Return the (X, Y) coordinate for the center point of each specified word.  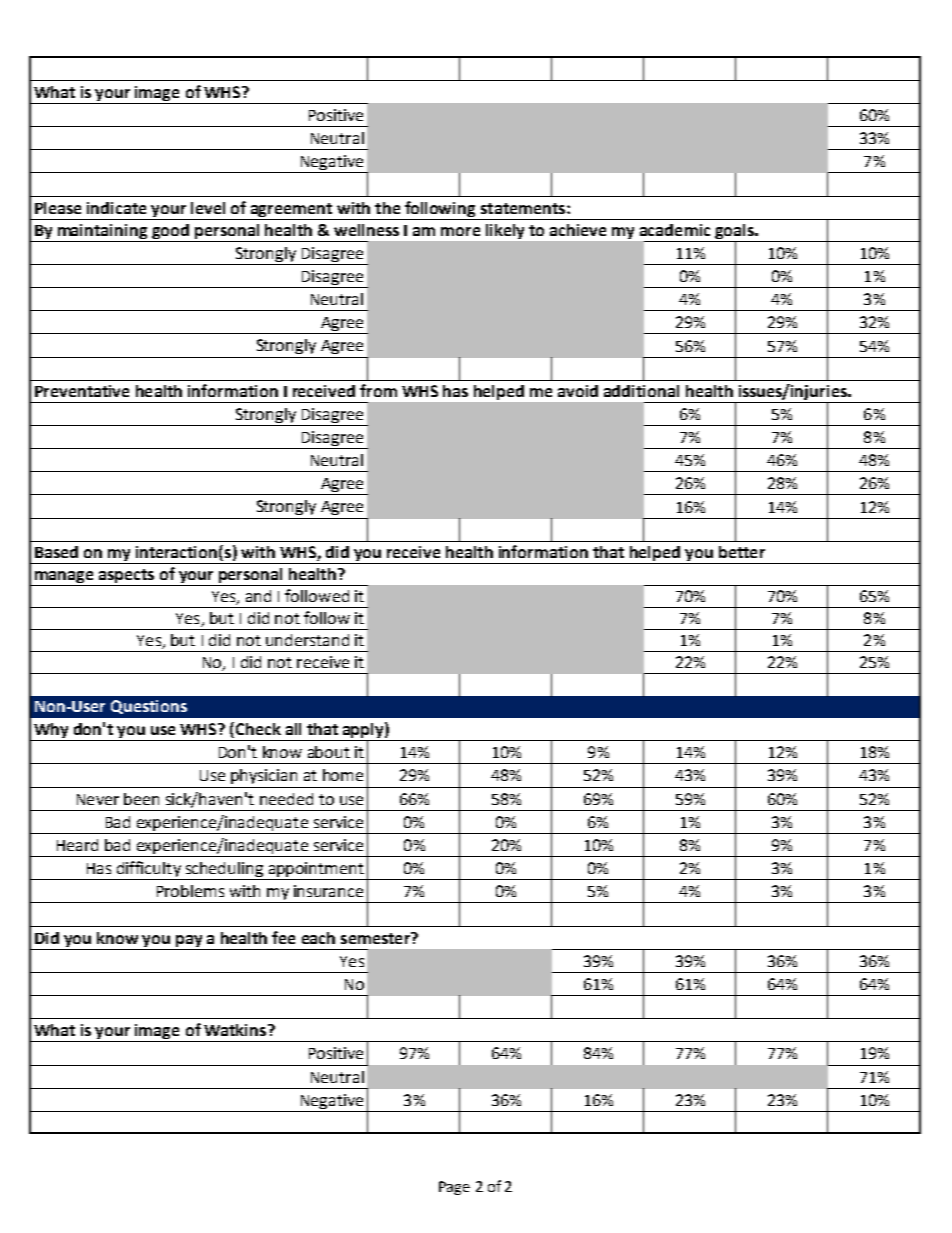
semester (376, 938)
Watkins (236, 1030)
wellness (366, 230)
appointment (316, 871)
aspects (126, 576)
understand (307, 640)
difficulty (149, 870)
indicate (116, 208)
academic (675, 230)
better (742, 552)
